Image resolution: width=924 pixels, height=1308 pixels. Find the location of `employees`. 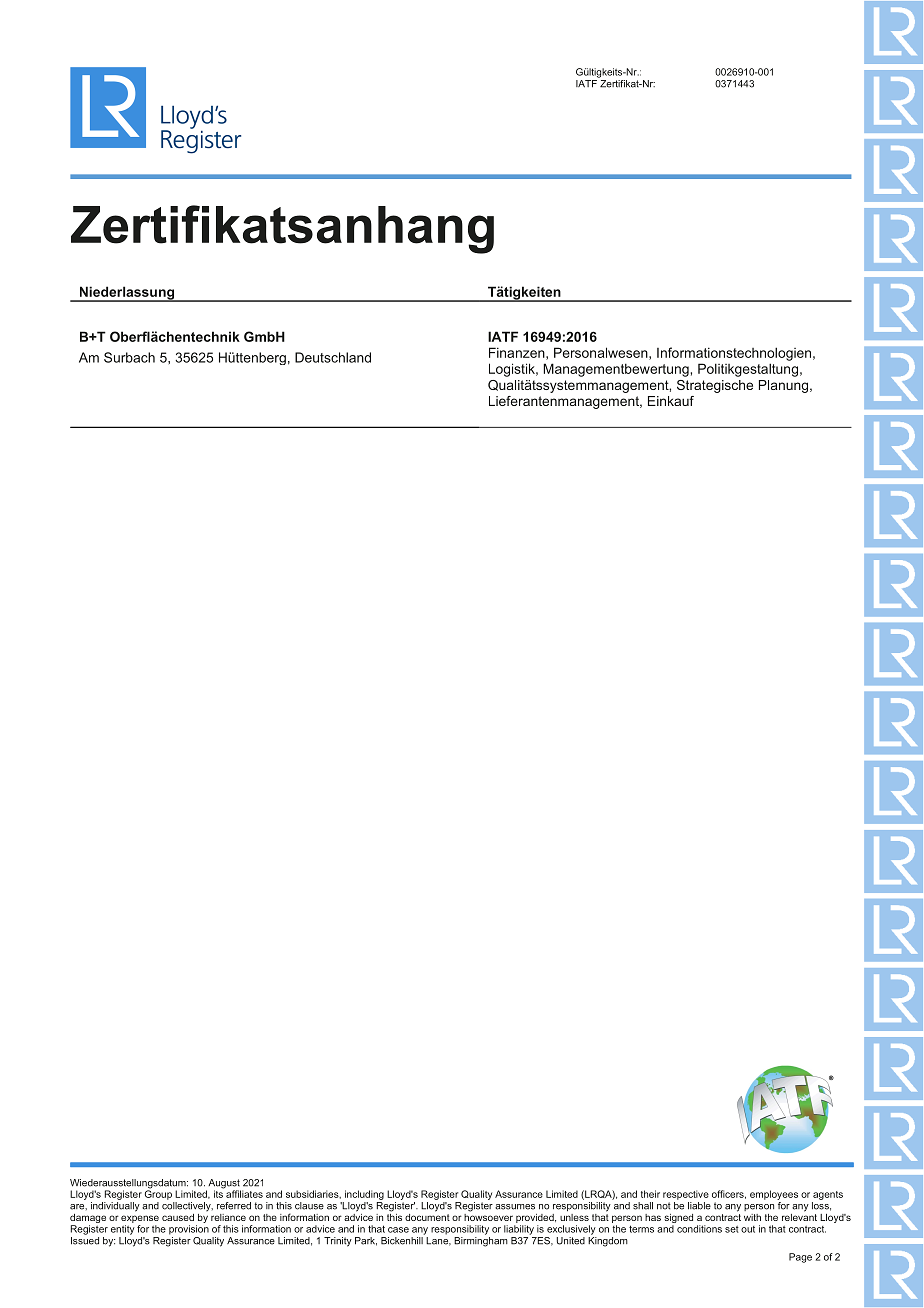

employees is located at coordinates (774, 1195).
